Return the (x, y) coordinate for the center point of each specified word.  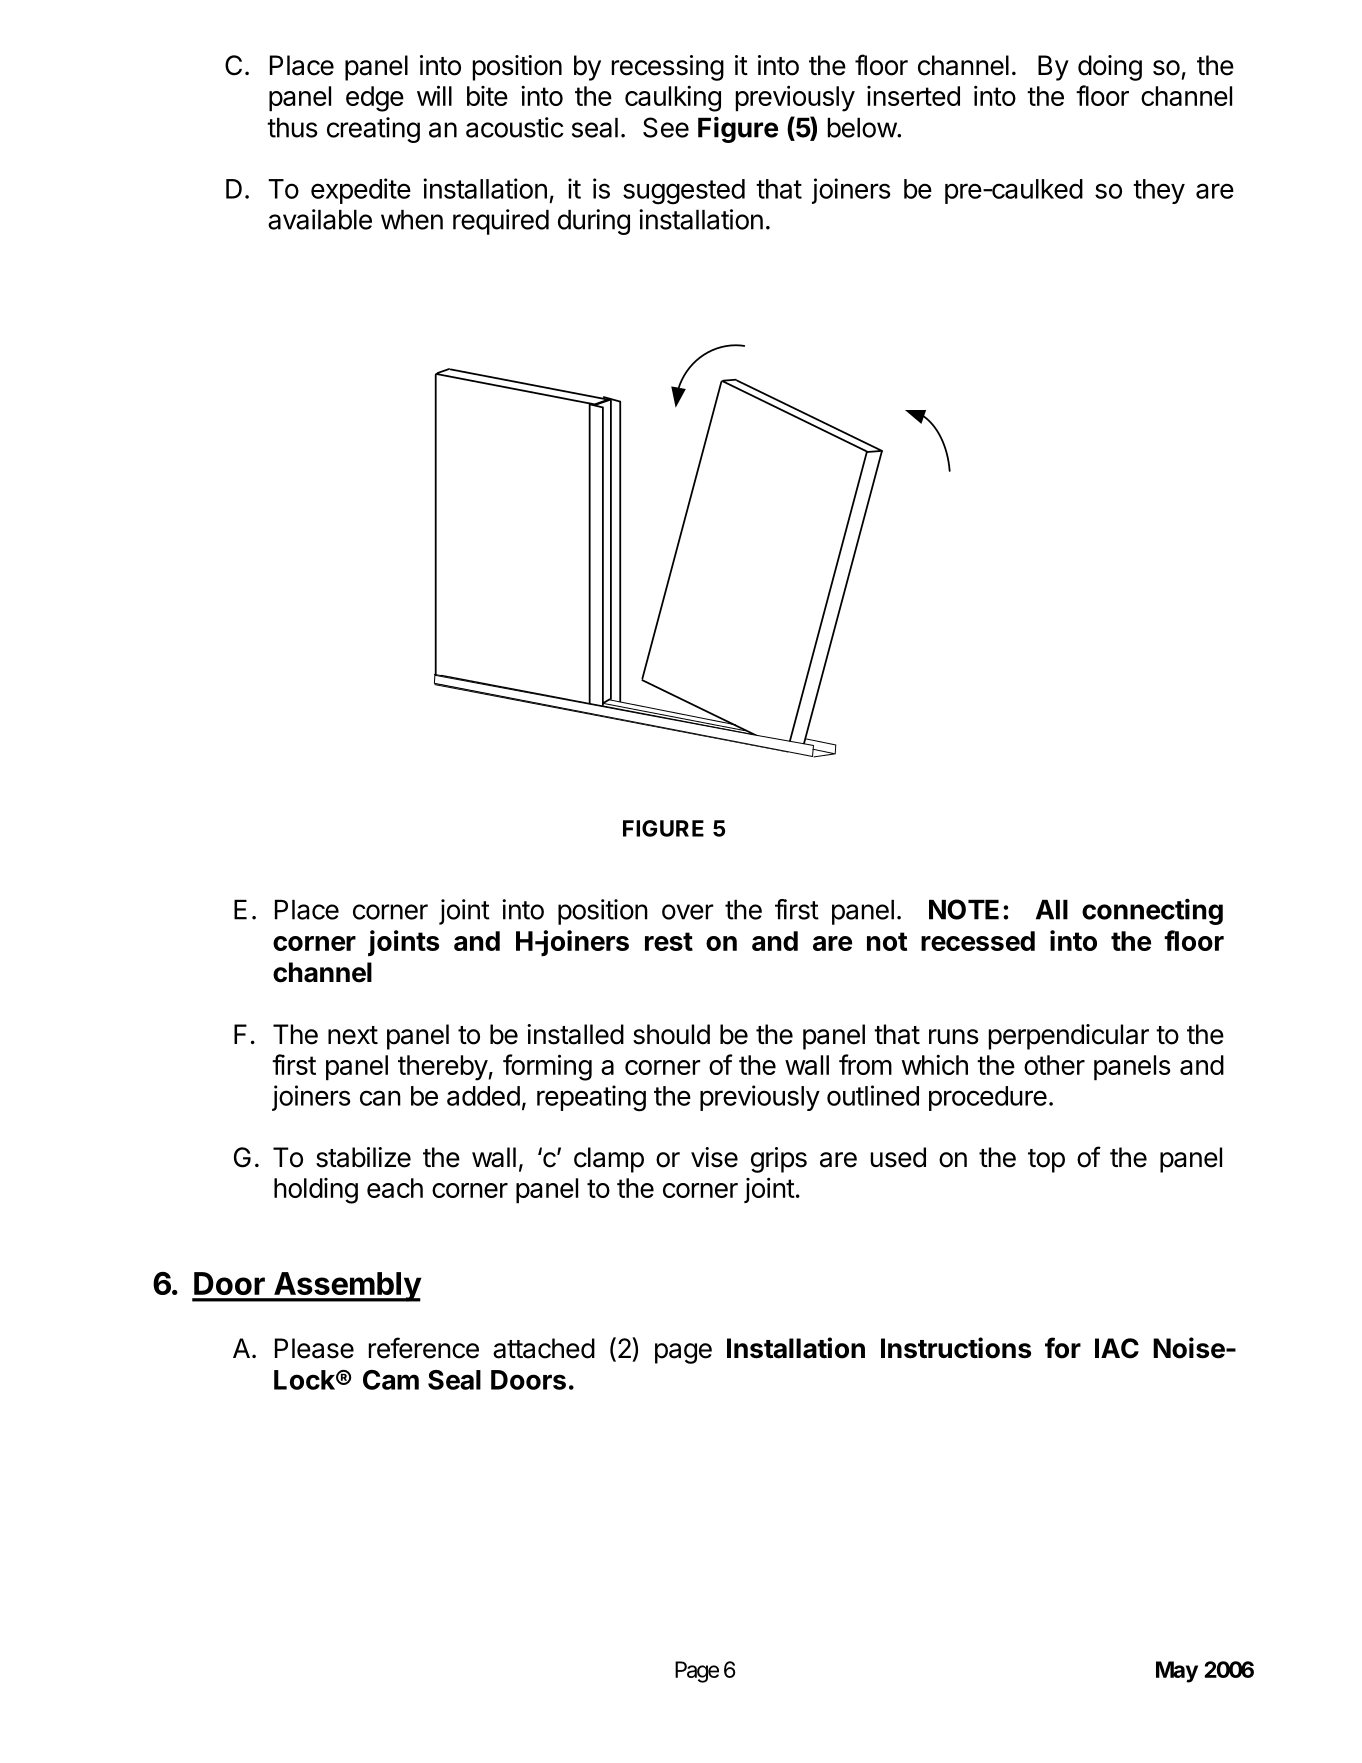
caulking (673, 98)
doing (1110, 68)
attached (544, 1348)
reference (424, 1348)
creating (373, 130)
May (1177, 1672)
